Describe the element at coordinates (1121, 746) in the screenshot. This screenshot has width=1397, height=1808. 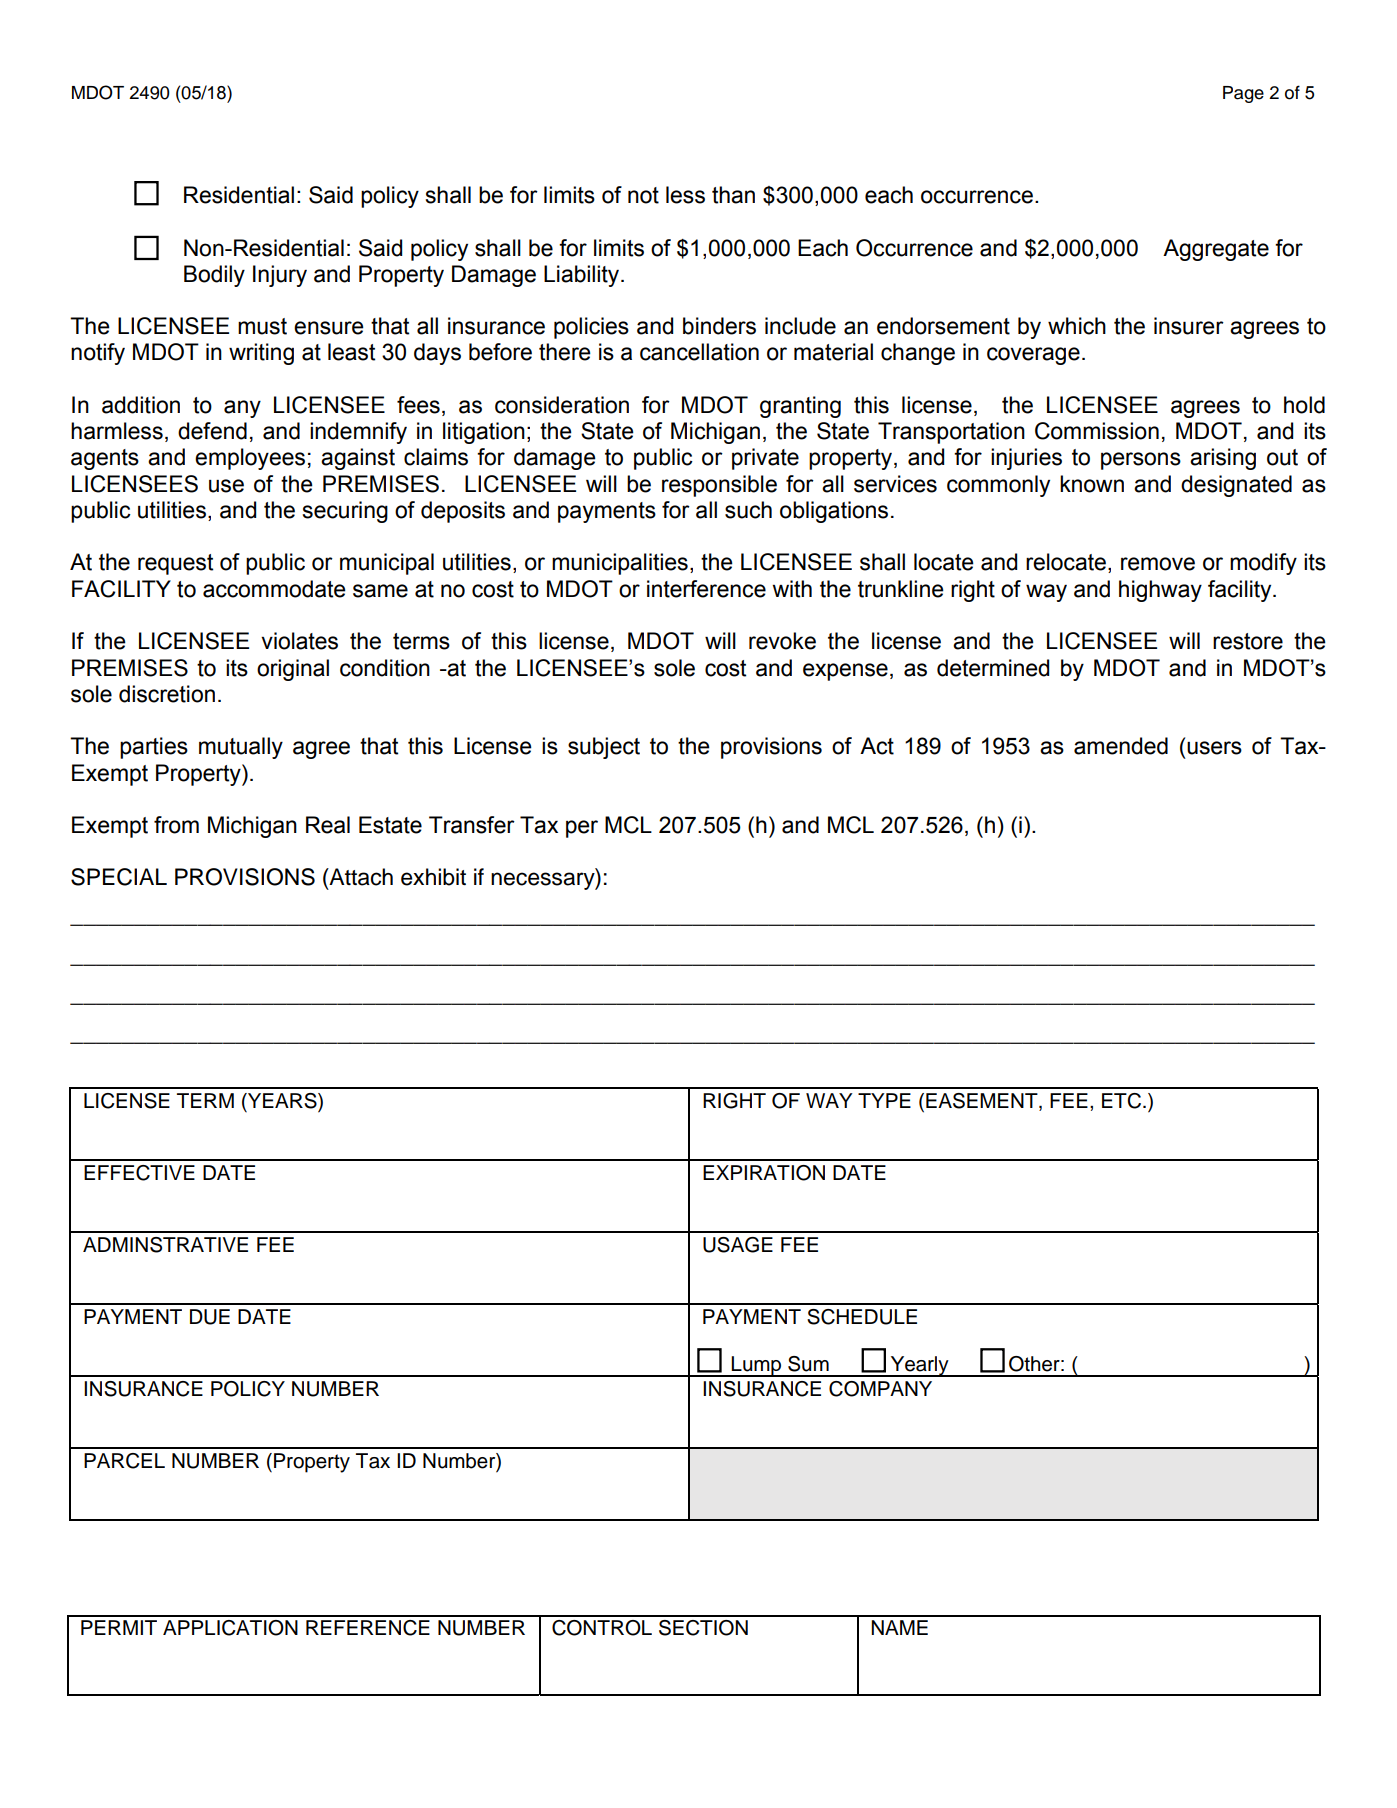
I see `amended` at that location.
